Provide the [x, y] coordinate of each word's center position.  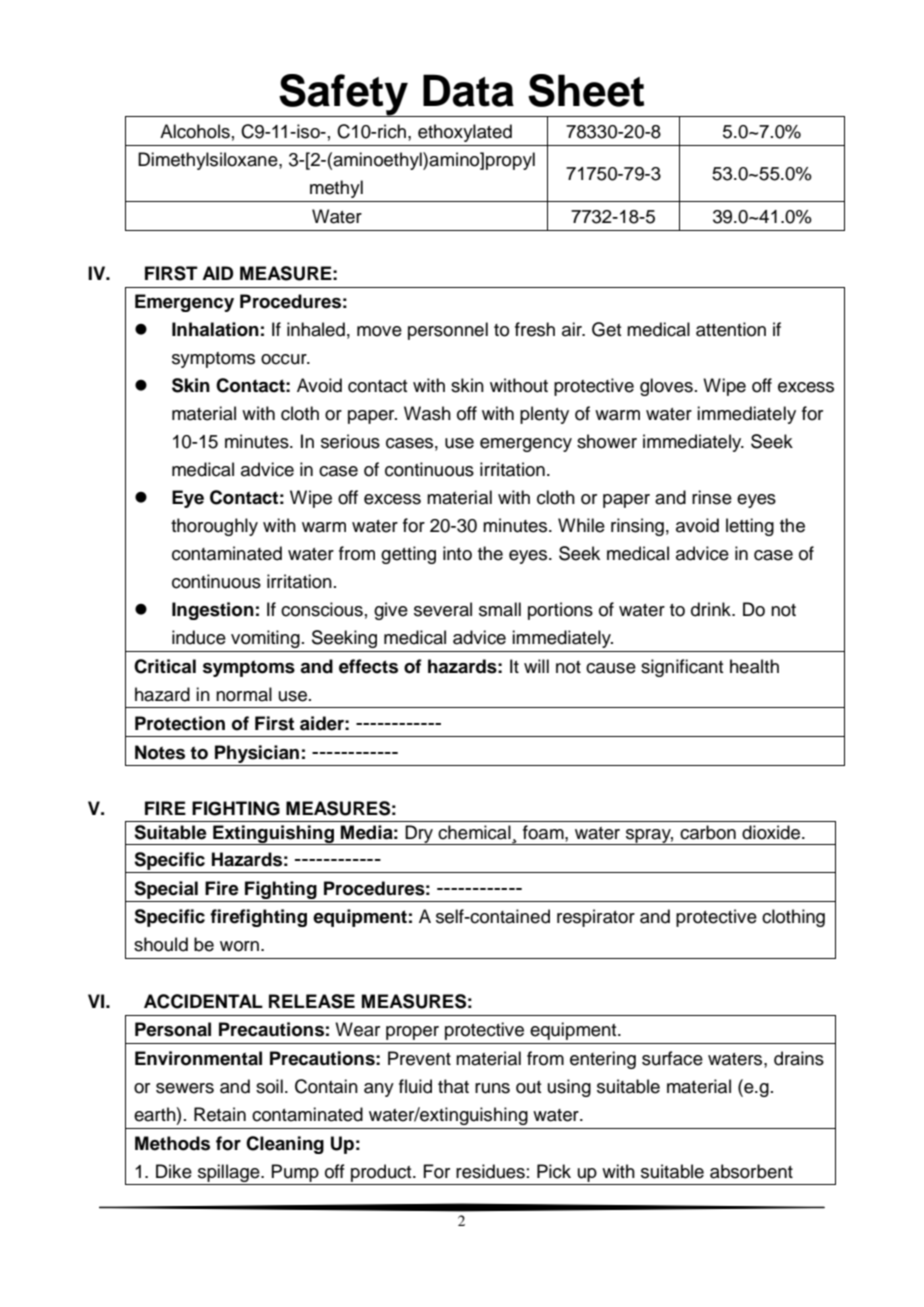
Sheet [586, 90]
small [500, 609]
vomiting [265, 639]
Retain [220, 1114]
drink [712, 609]
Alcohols [195, 131]
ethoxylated [465, 133]
